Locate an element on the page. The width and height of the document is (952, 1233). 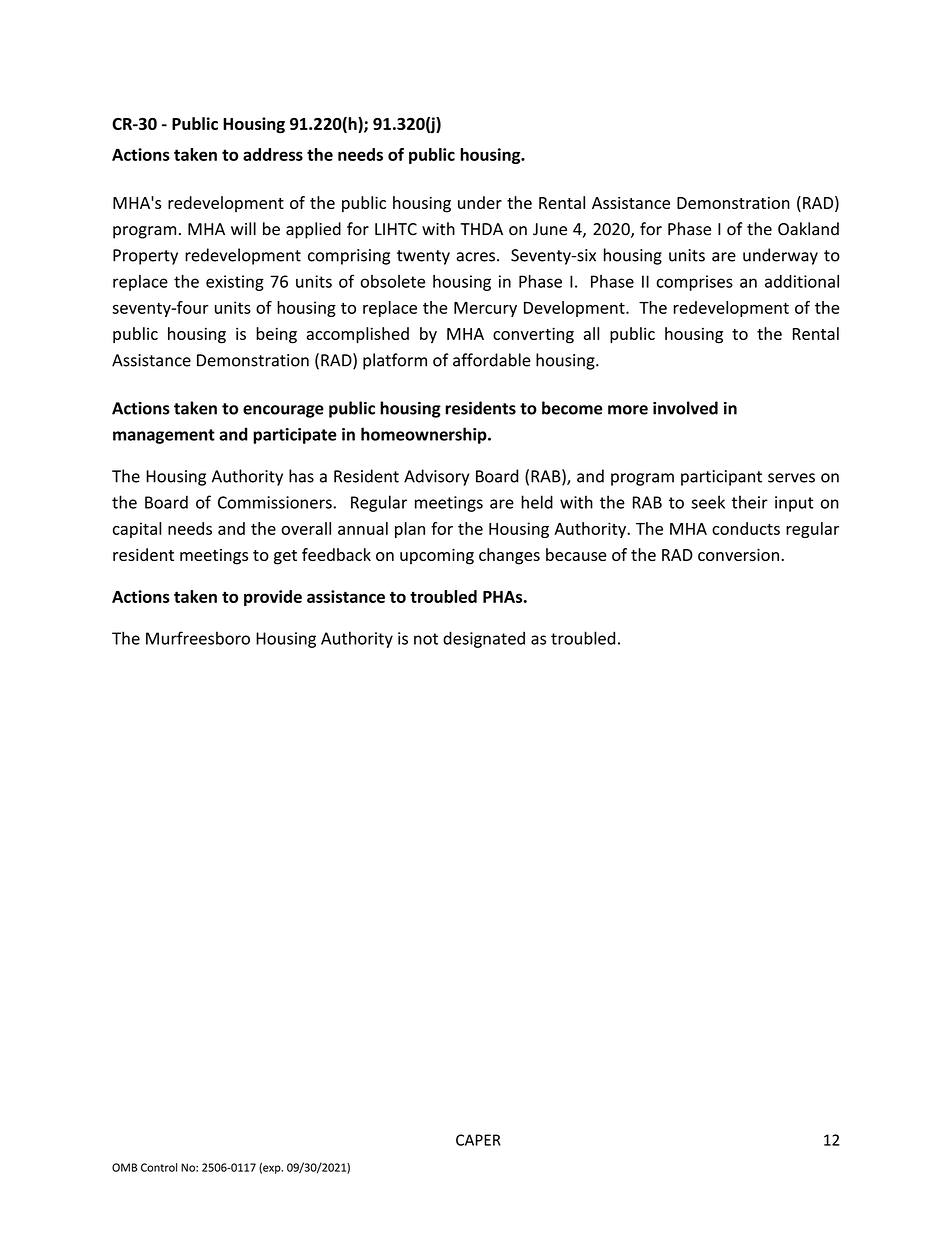
Murfreesboro is located at coordinates (198, 638).
